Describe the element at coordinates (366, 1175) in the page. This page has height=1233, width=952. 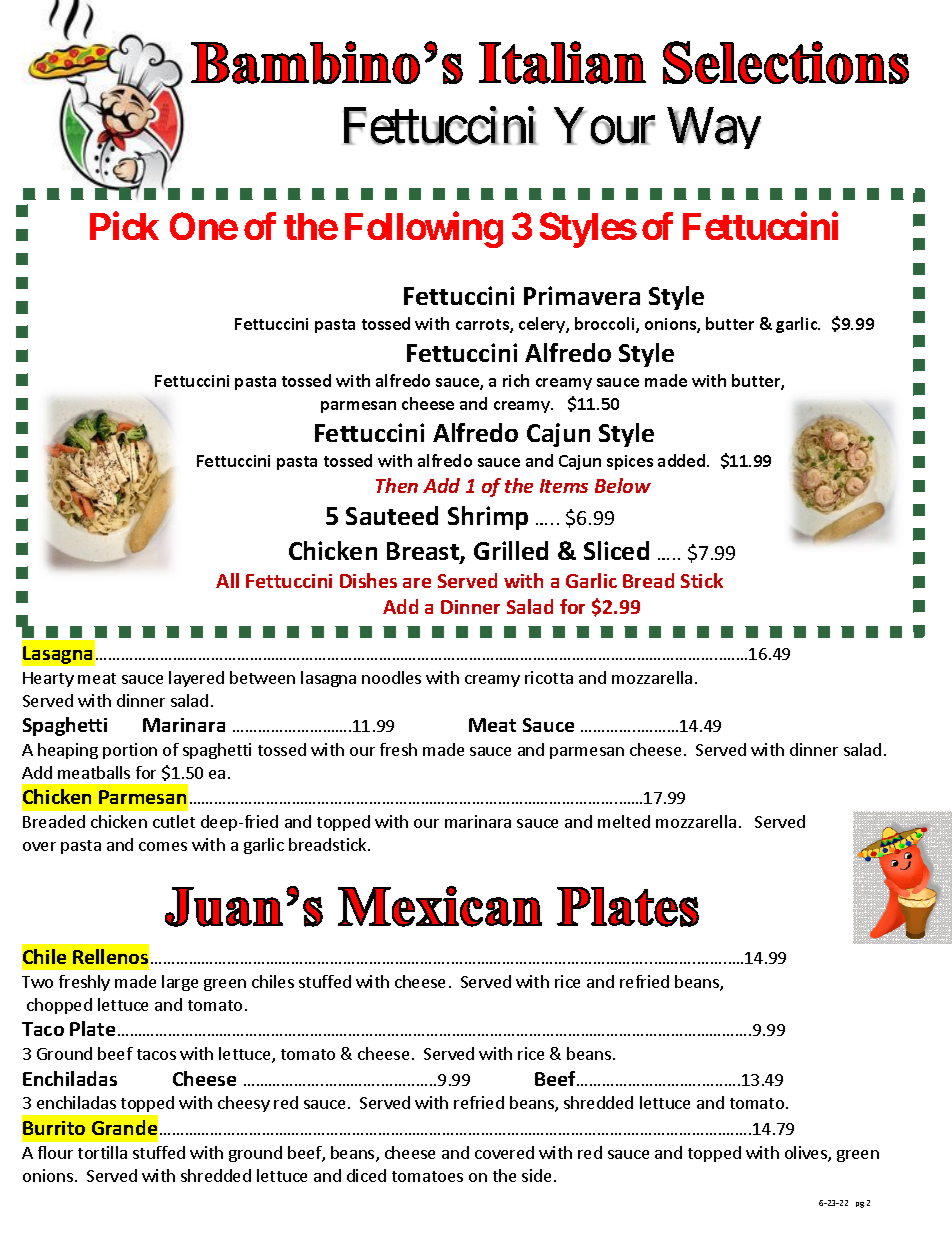
I see `diced` at that location.
